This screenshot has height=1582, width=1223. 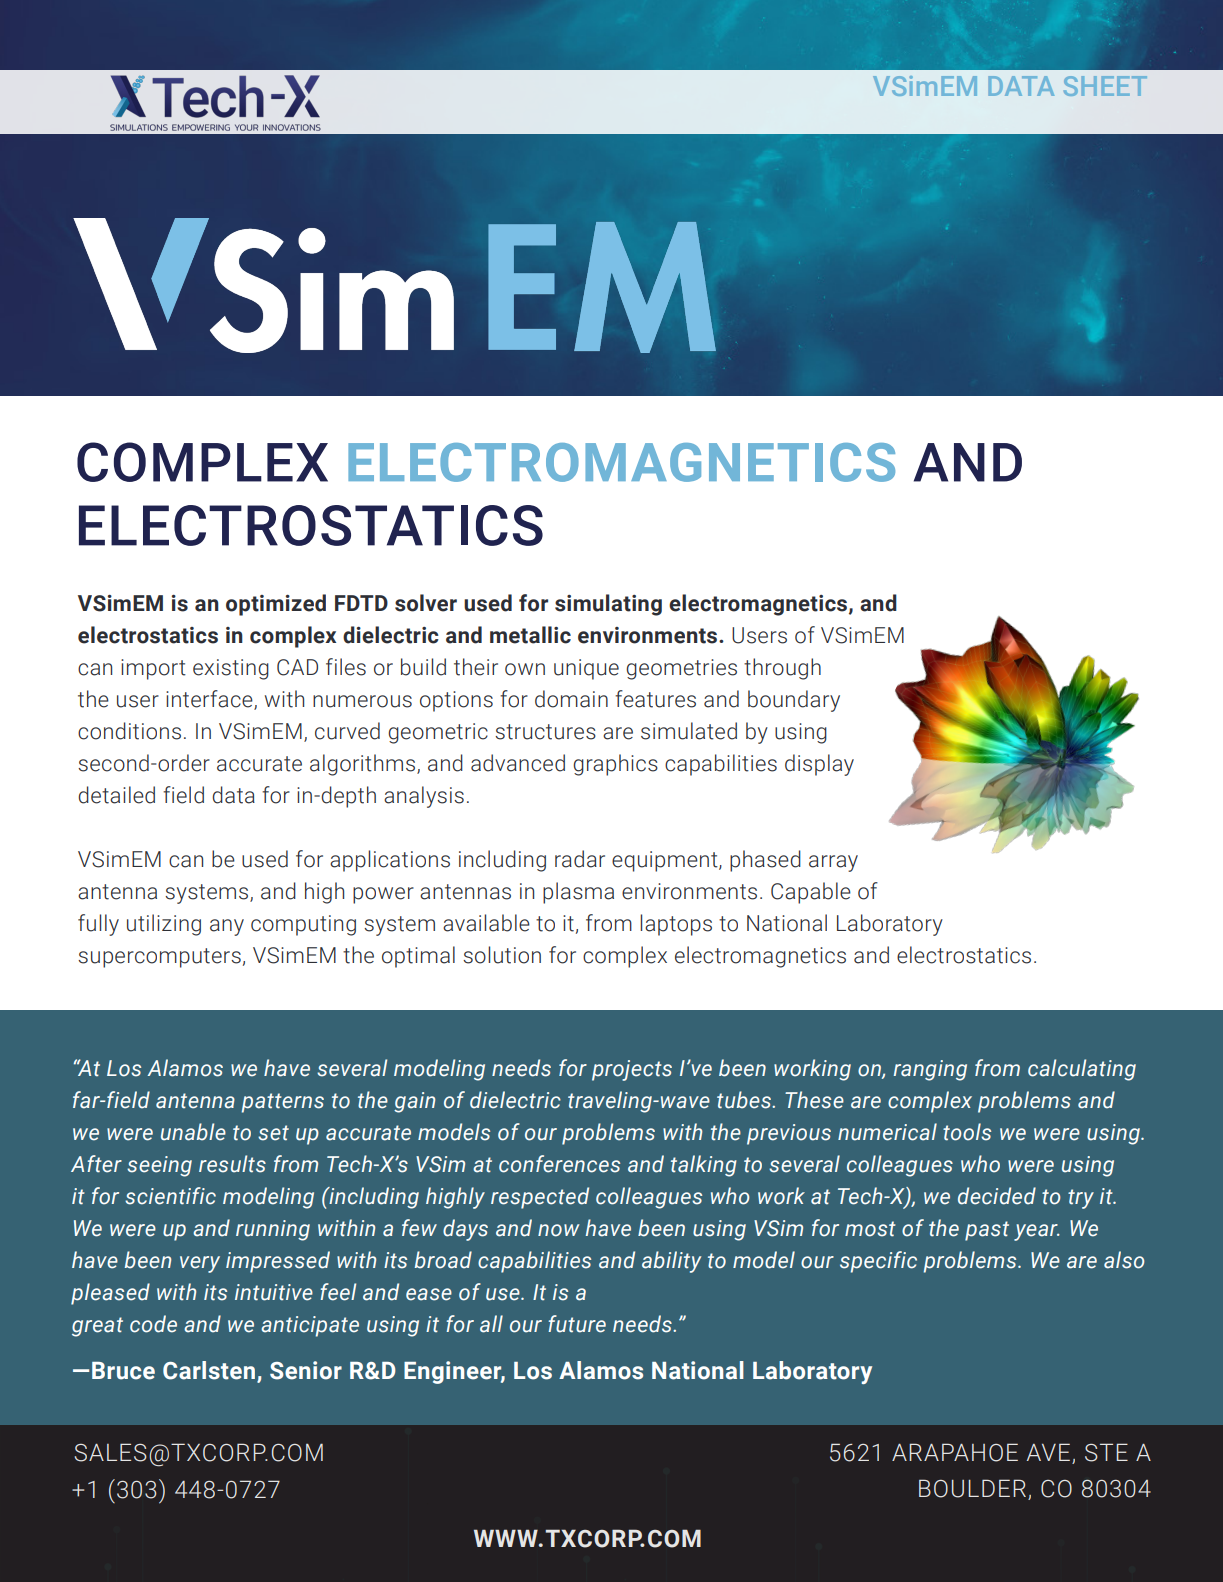 What do you see at coordinates (210, 699) in the screenshot?
I see `interface` at bounding box center [210, 699].
